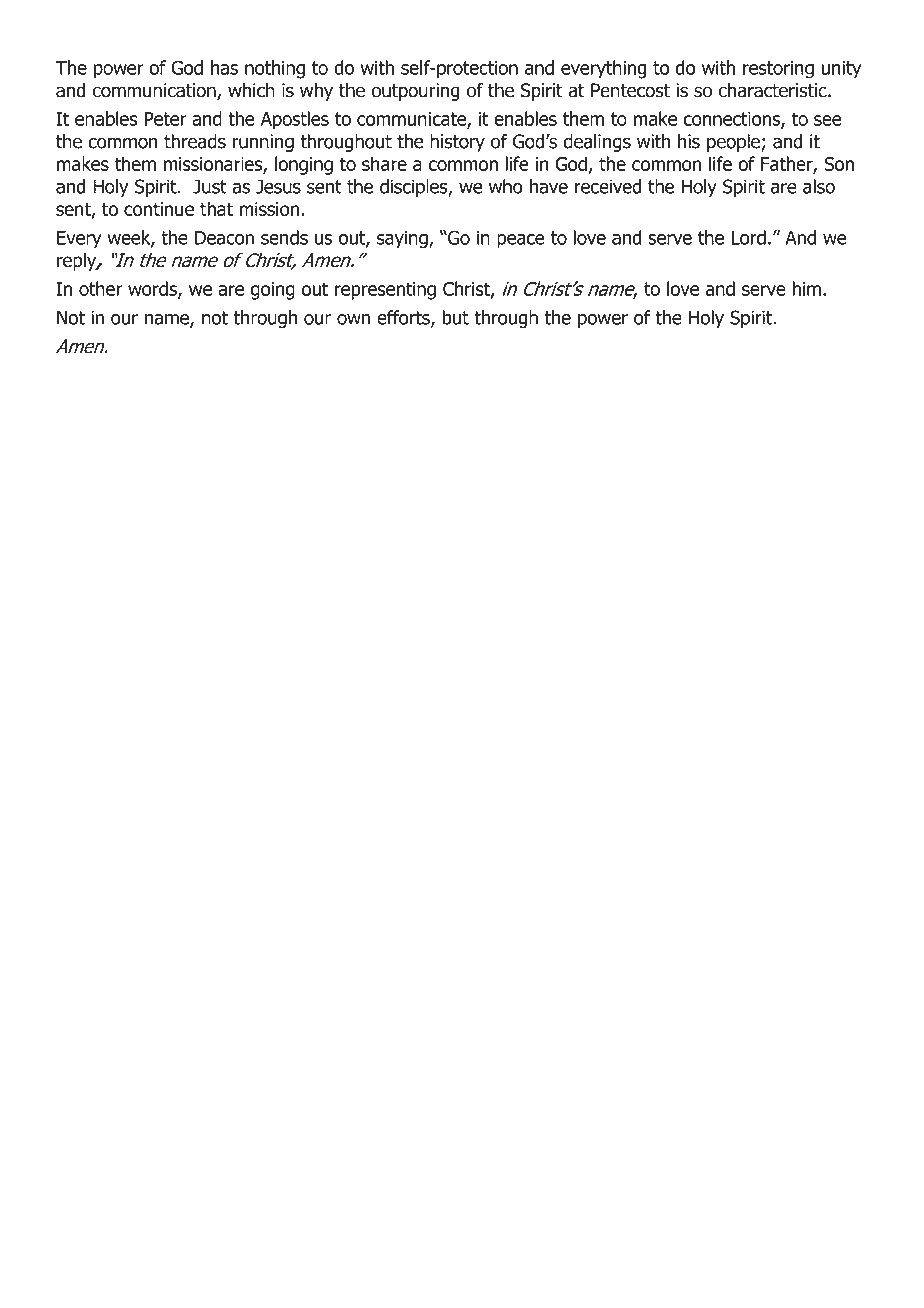  What do you see at coordinates (210, 186) in the screenshot?
I see `Just` at bounding box center [210, 186].
